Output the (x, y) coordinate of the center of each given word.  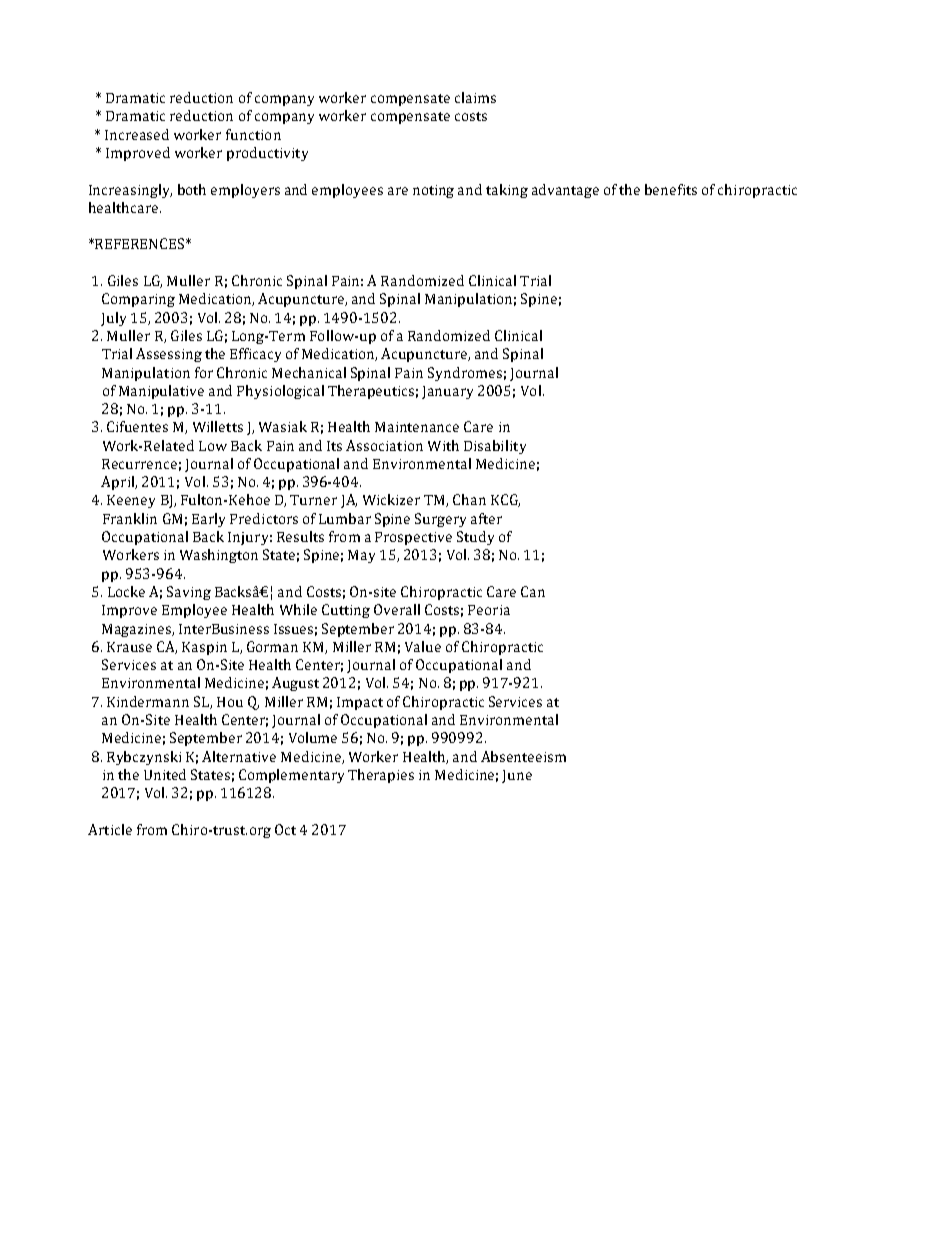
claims (475, 97)
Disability (495, 447)
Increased (137, 134)
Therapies (381, 776)
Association (384, 445)
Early (208, 520)
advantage (565, 191)
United (165, 774)
